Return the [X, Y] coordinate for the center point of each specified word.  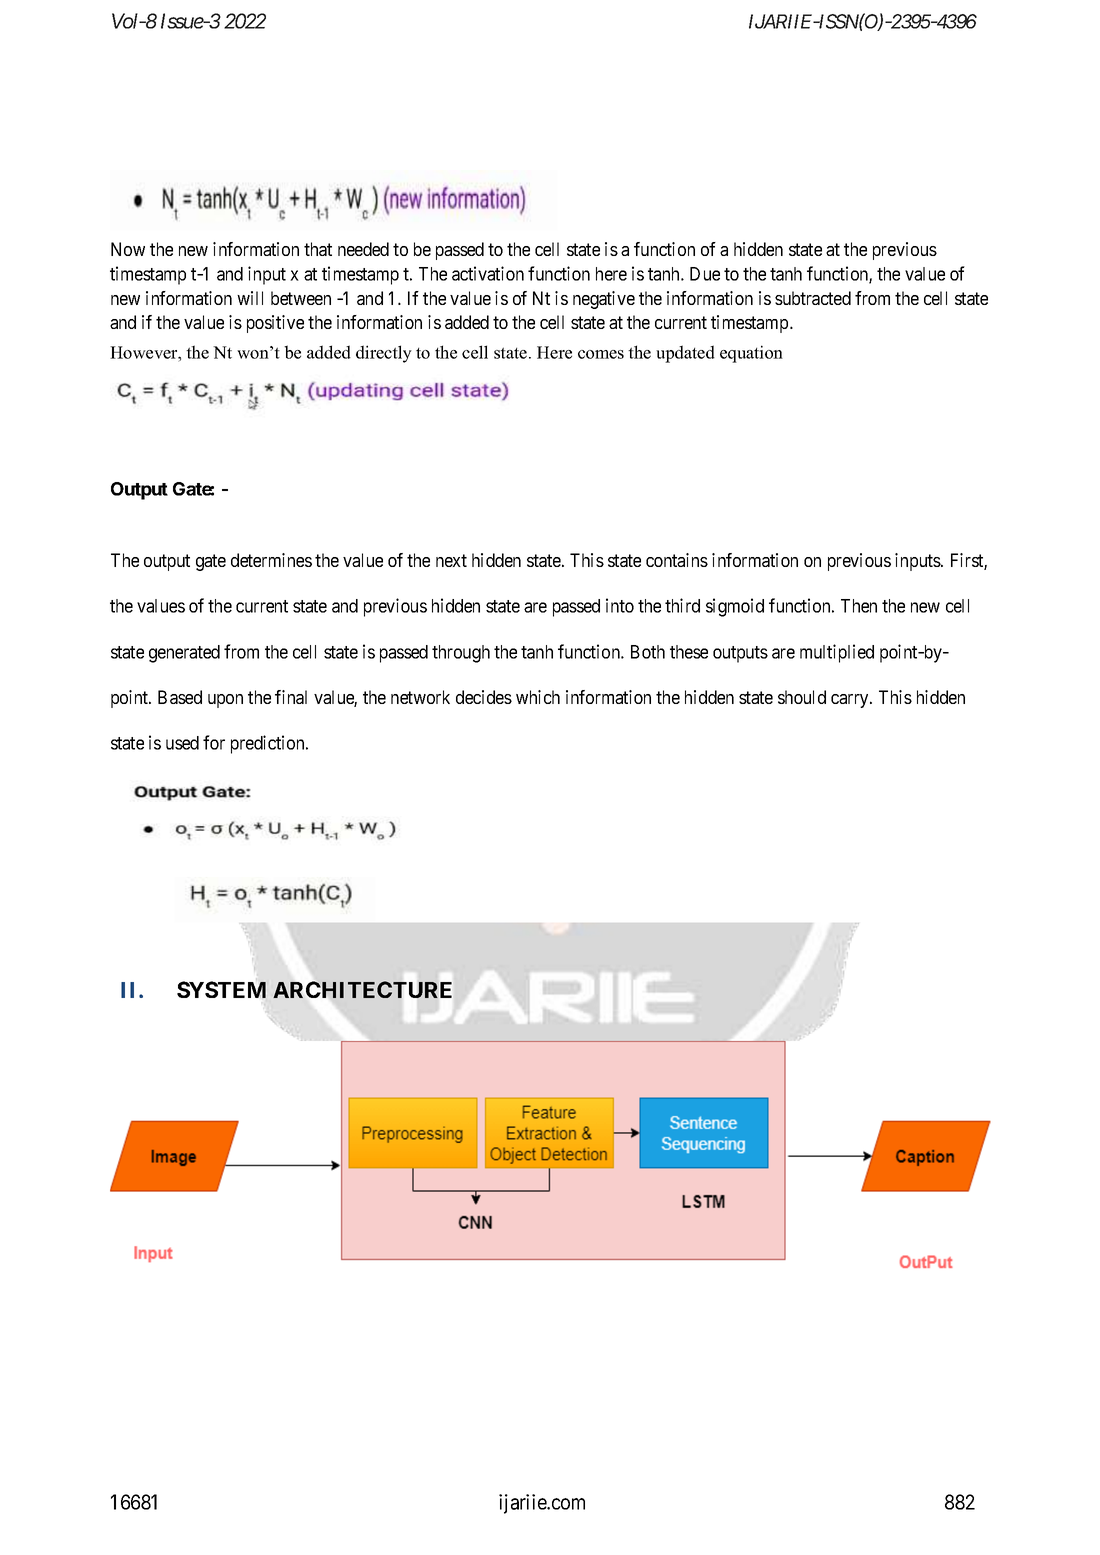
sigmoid [735, 607]
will [250, 298]
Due [705, 274]
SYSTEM [221, 989]
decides [484, 697]
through [461, 654]
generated [184, 654]
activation [488, 273]
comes [601, 354]
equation [751, 354]
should [802, 697]
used [182, 743]
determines [271, 560]
